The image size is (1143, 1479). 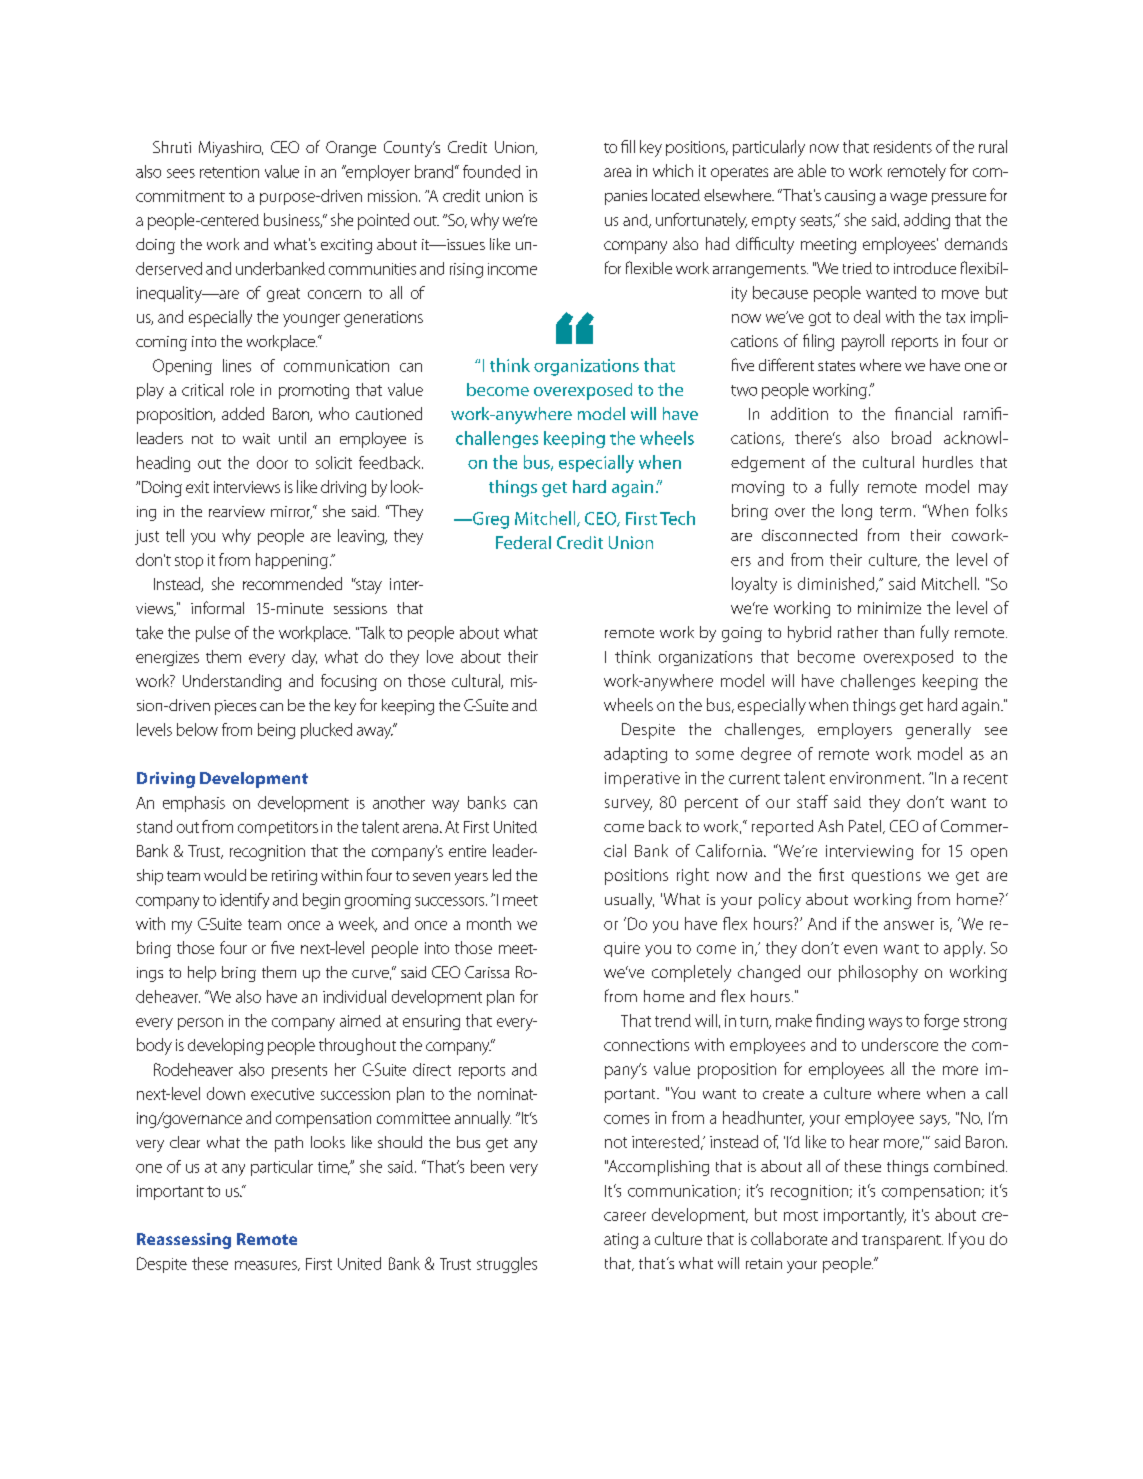 I want to click on retention, so click(x=229, y=172).
